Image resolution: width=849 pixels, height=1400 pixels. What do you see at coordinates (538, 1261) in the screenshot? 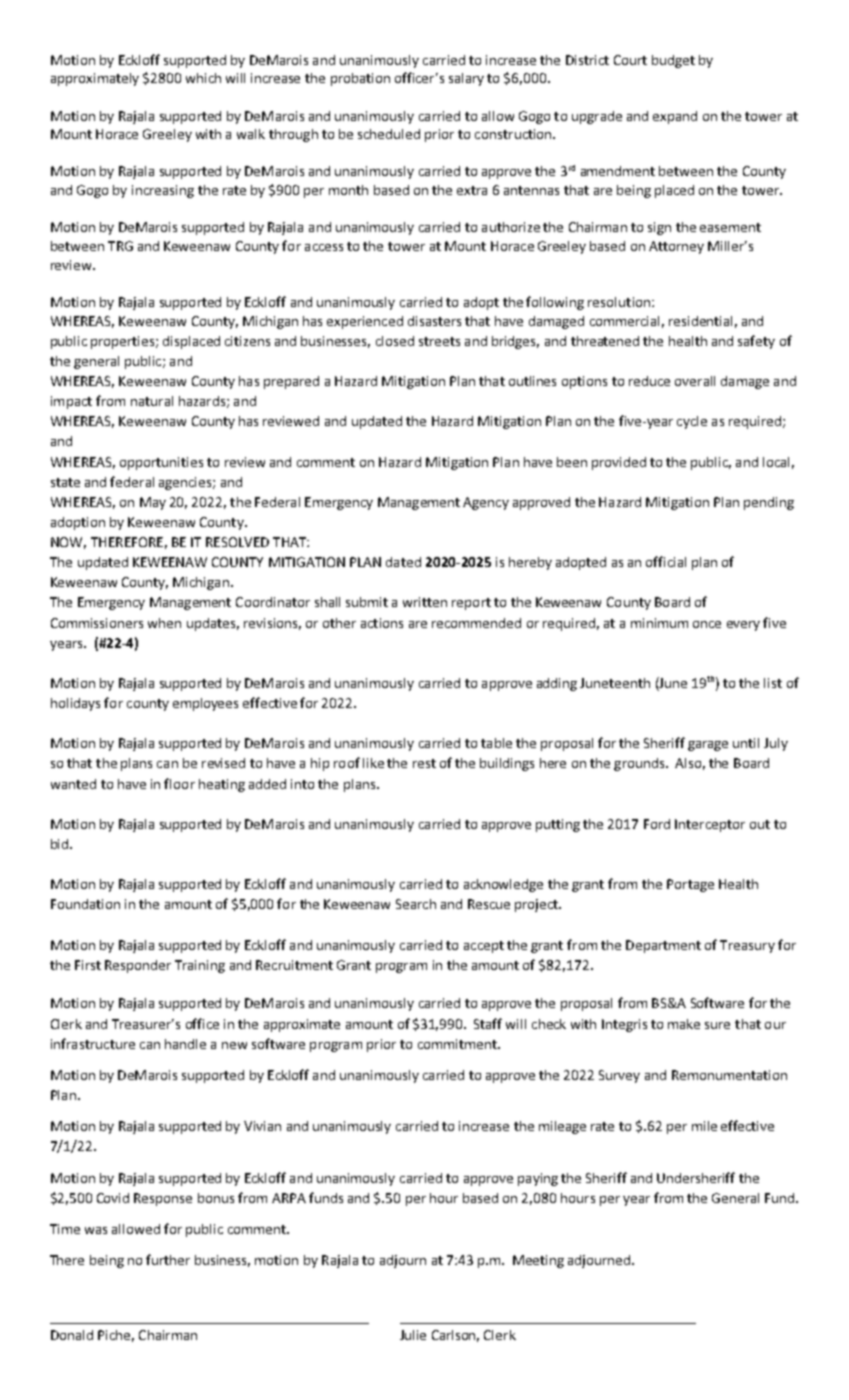
I see `Meeting` at bounding box center [538, 1261].
